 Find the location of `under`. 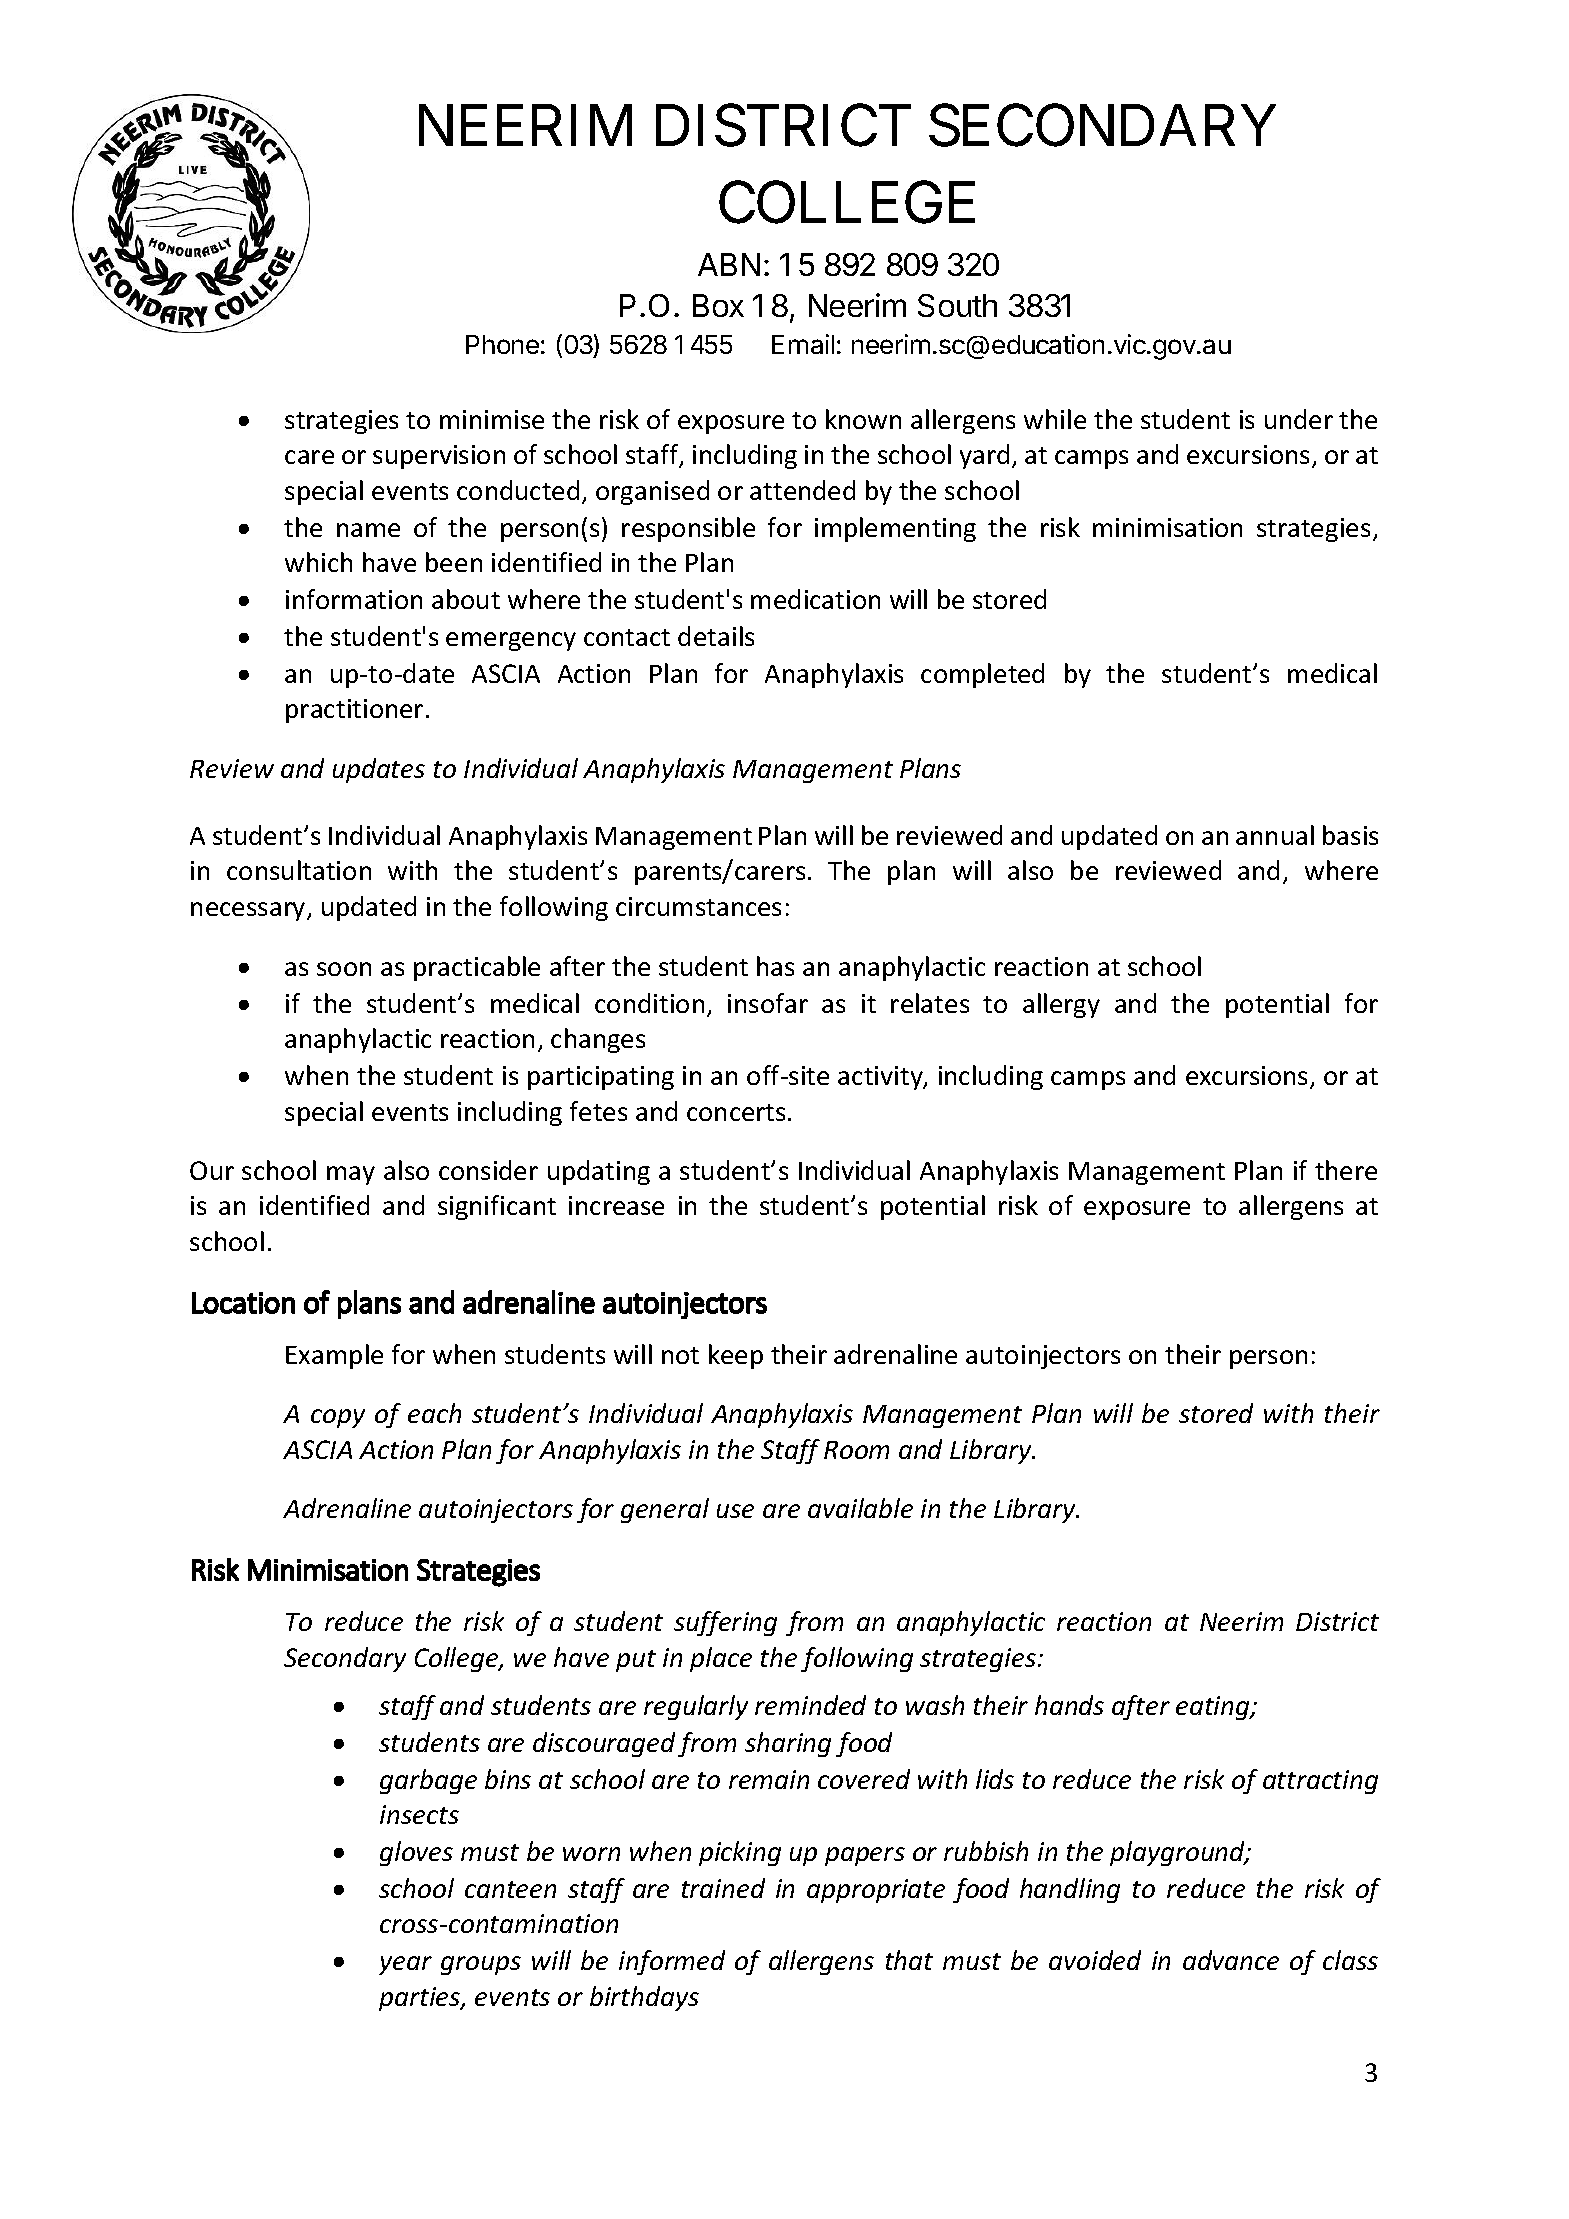

under is located at coordinates (1299, 419).
